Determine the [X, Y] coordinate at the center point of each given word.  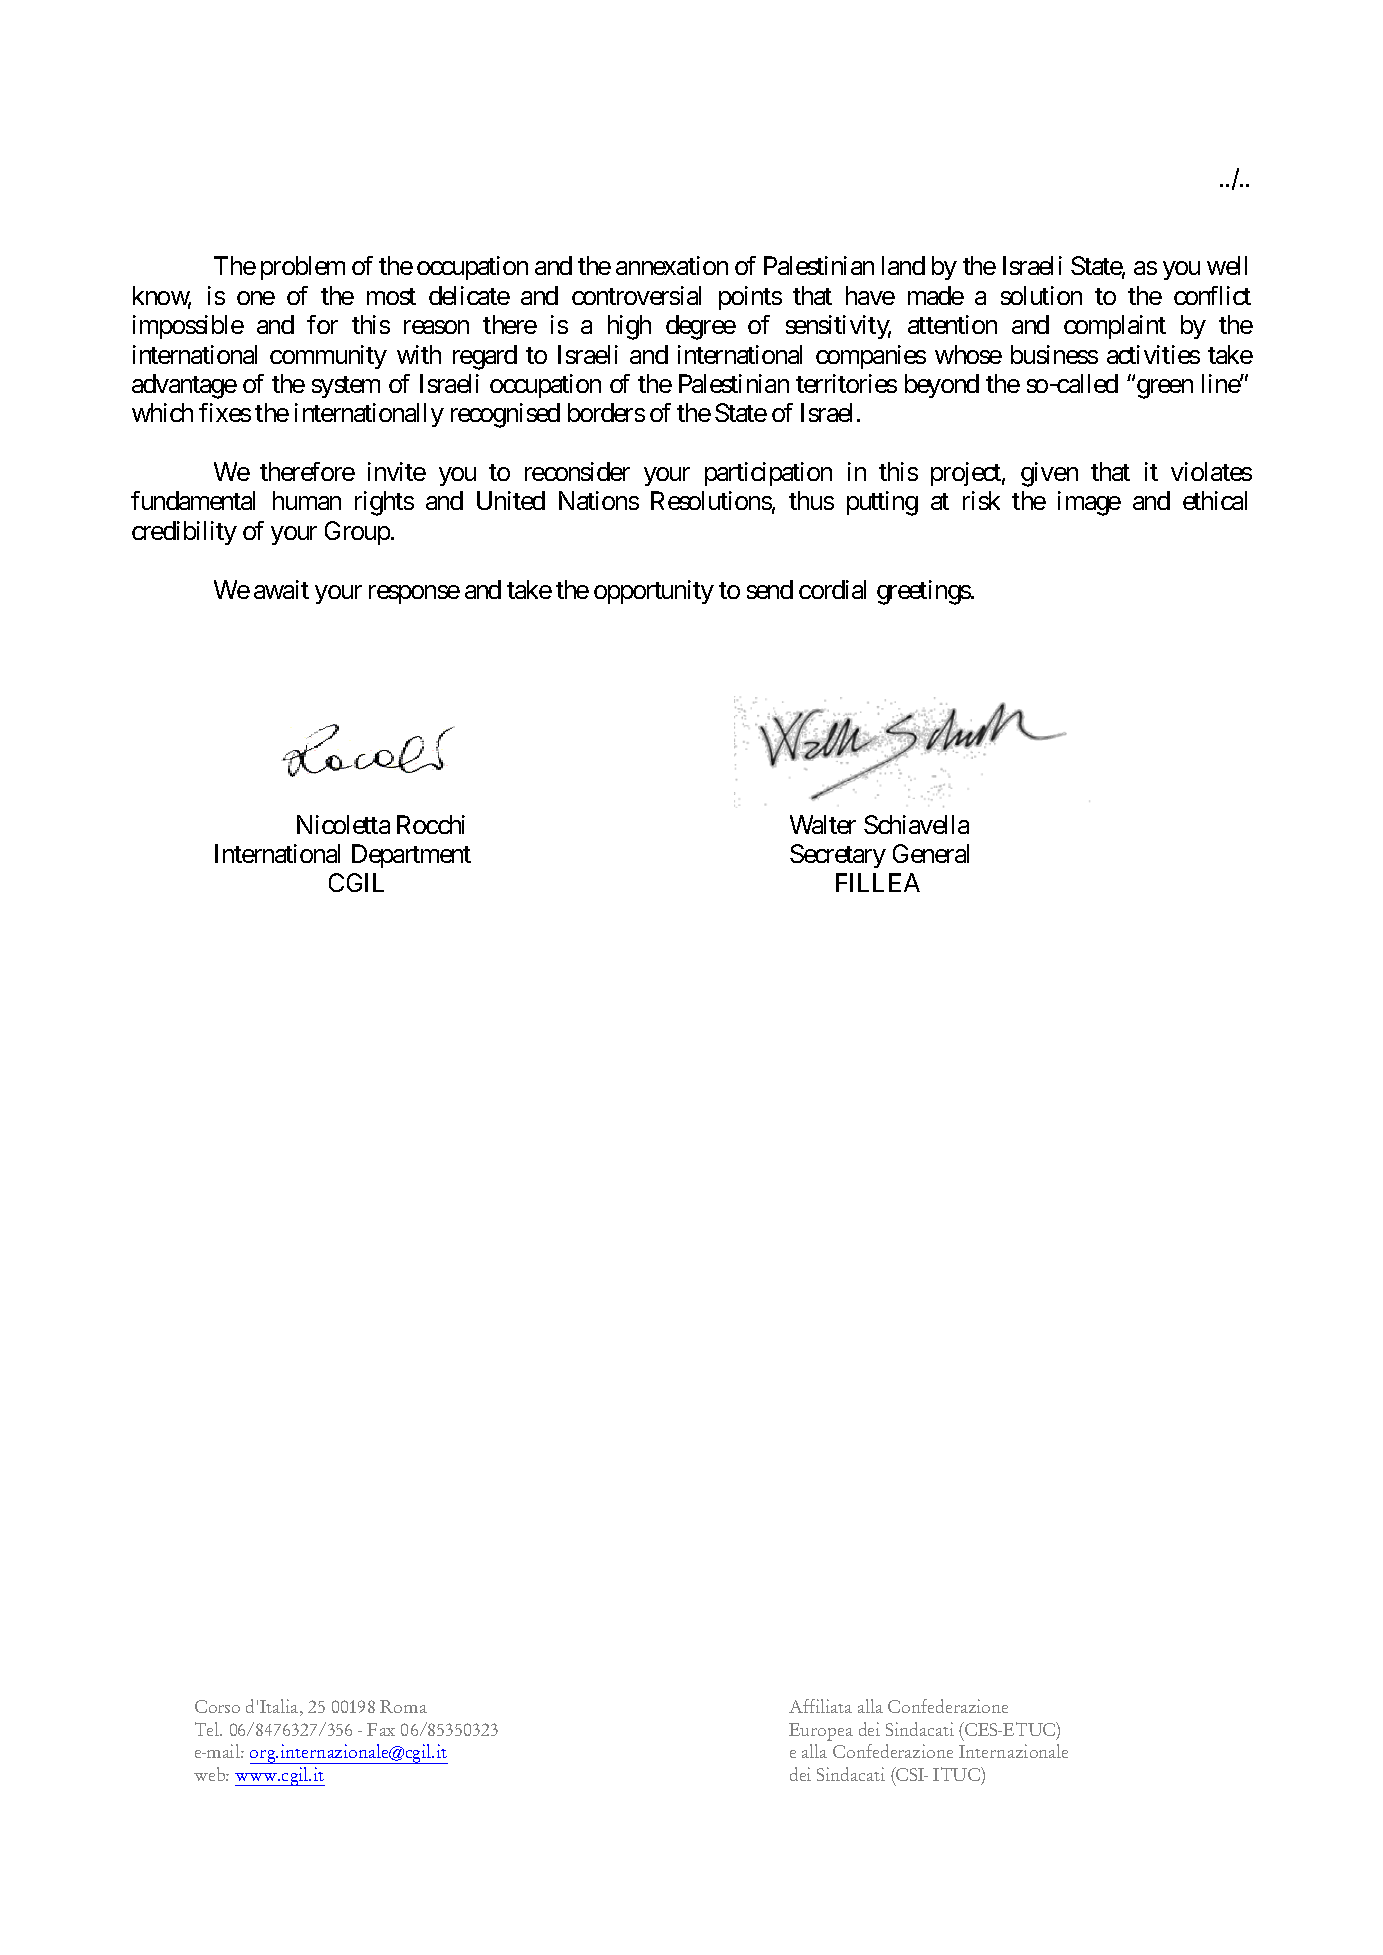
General [931, 853]
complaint [1115, 327]
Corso [217, 1706]
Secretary [838, 856]
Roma [403, 1706]
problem [303, 268]
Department [411, 856]
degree [701, 327]
